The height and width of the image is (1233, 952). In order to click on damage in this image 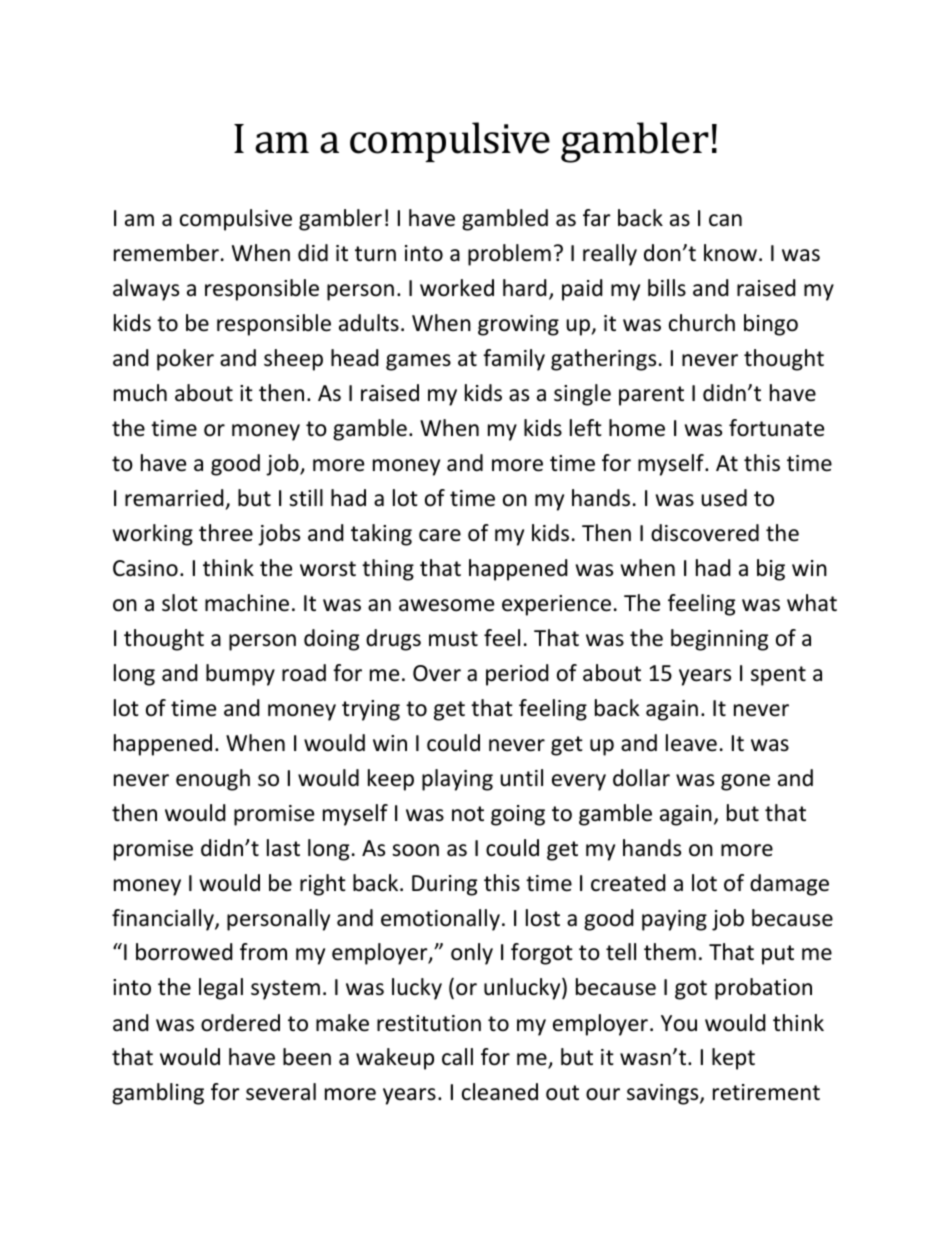, I will do `click(789, 885)`.
